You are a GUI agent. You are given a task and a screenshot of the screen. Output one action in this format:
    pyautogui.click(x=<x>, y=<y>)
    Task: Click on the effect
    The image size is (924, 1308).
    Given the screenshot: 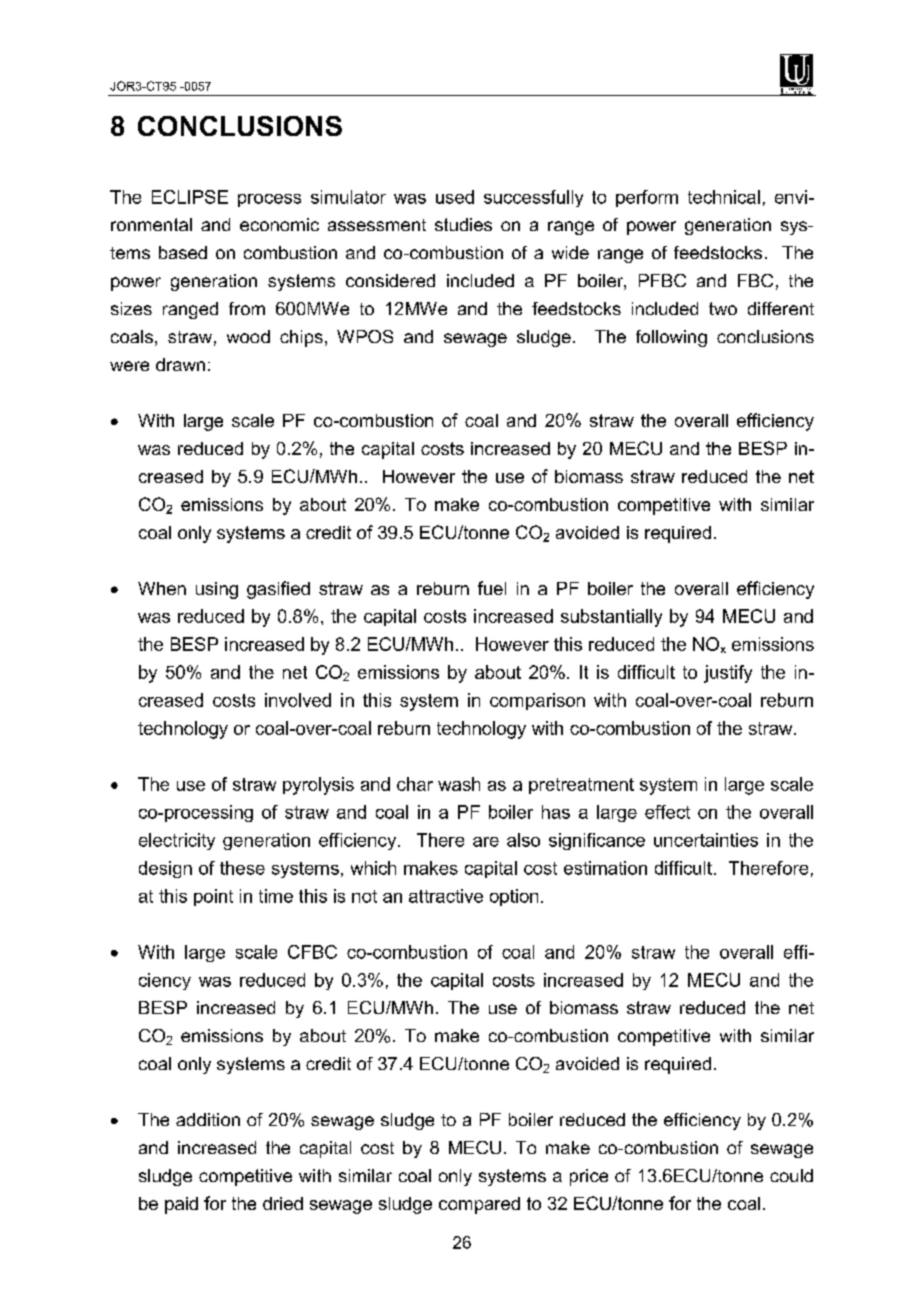 What is the action you would take?
    pyautogui.click(x=667, y=812)
